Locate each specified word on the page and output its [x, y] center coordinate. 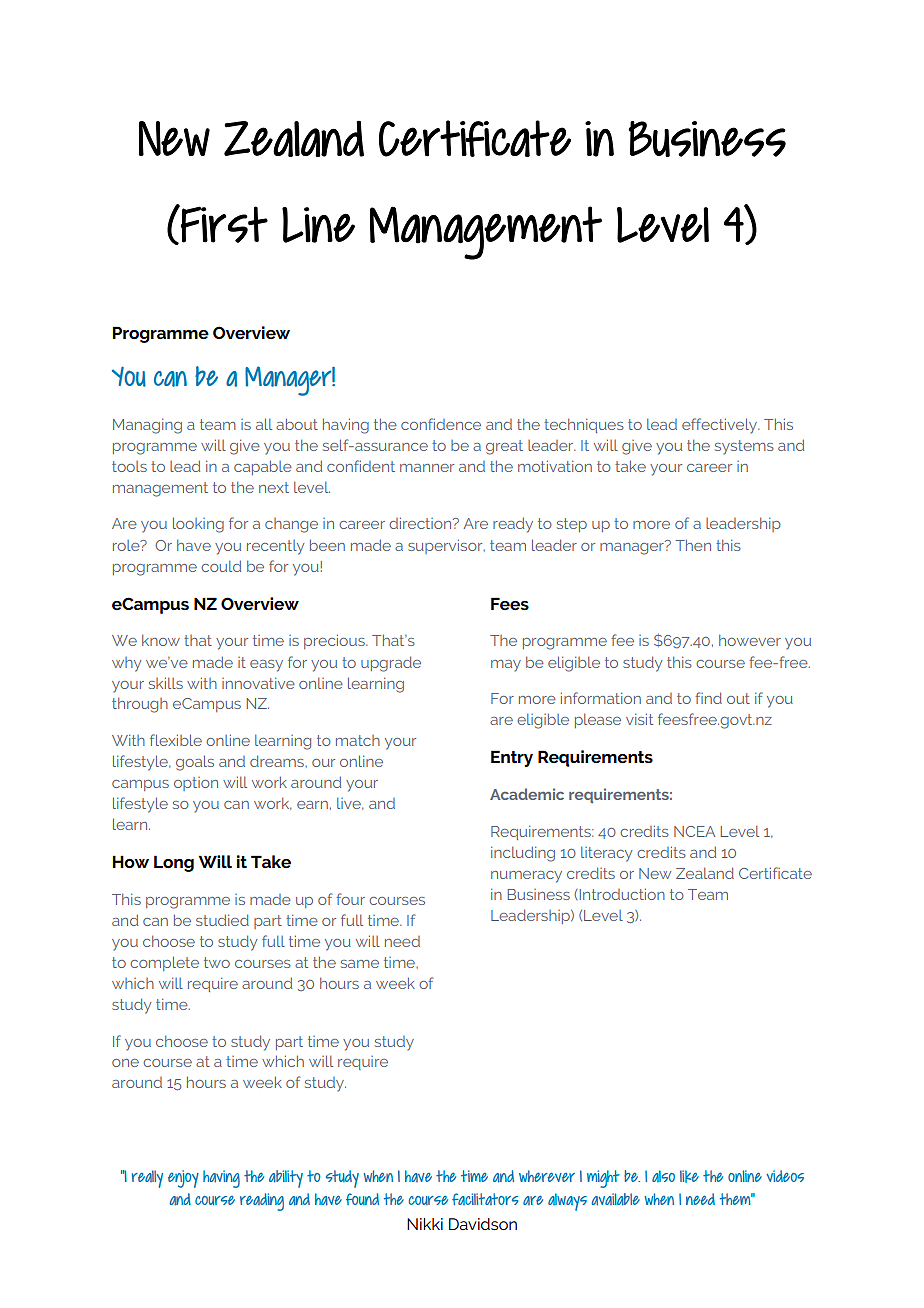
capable [263, 467]
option [196, 784]
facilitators [485, 1199]
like [689, 1176]
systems [744, 447]
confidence [441, 424]
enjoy [183, 1179]
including [523, 854]
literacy [606, 854]
